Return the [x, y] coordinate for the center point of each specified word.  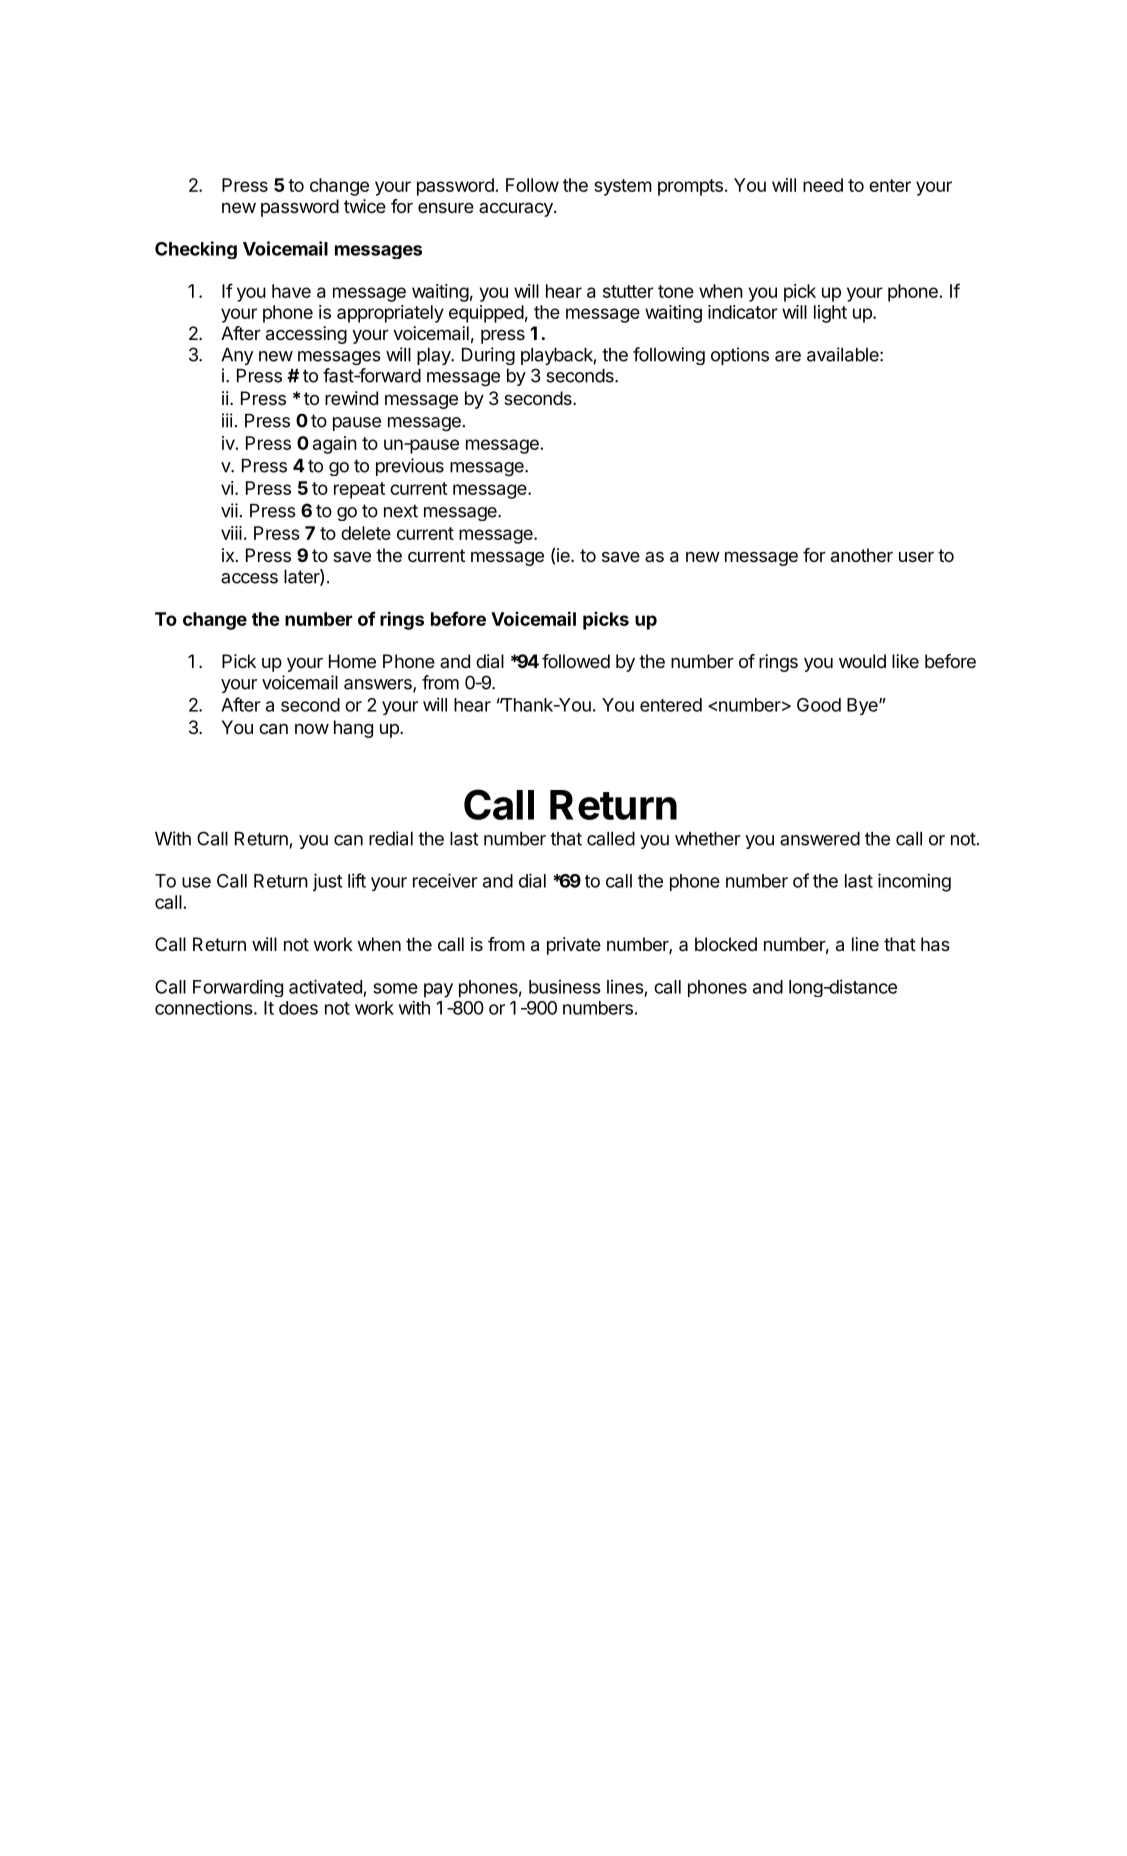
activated [325, 986]
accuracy [517, 210]
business [565, 987]
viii [231, 533]
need [823, 185]
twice [365, 206]
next [401, 511]
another [862, 555]
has [935, 944]
